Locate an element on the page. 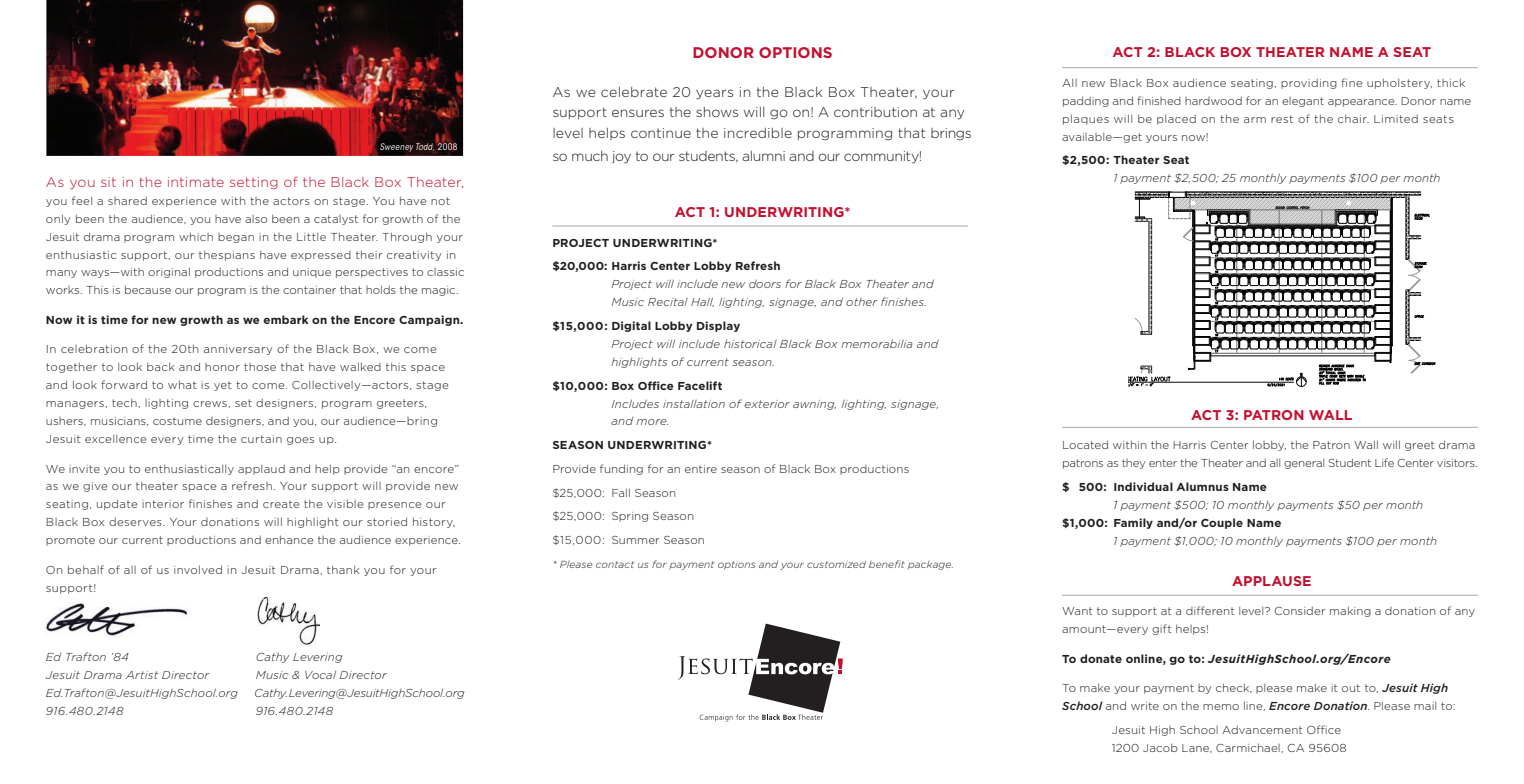 The width and height of the image is (1524, 784). crews is located at coordinates (210, 404).
